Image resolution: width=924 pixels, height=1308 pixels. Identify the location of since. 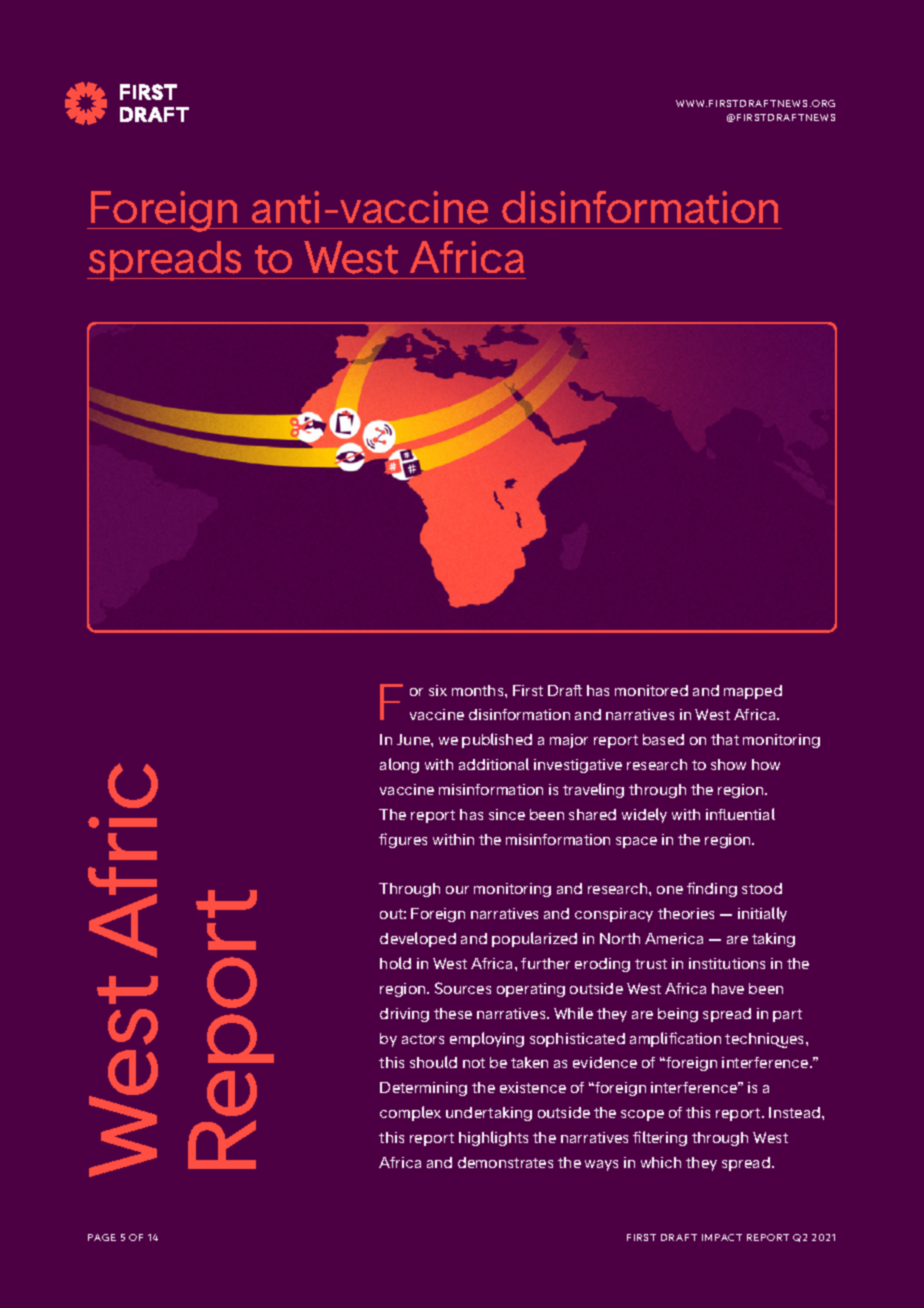
(507, 814).
